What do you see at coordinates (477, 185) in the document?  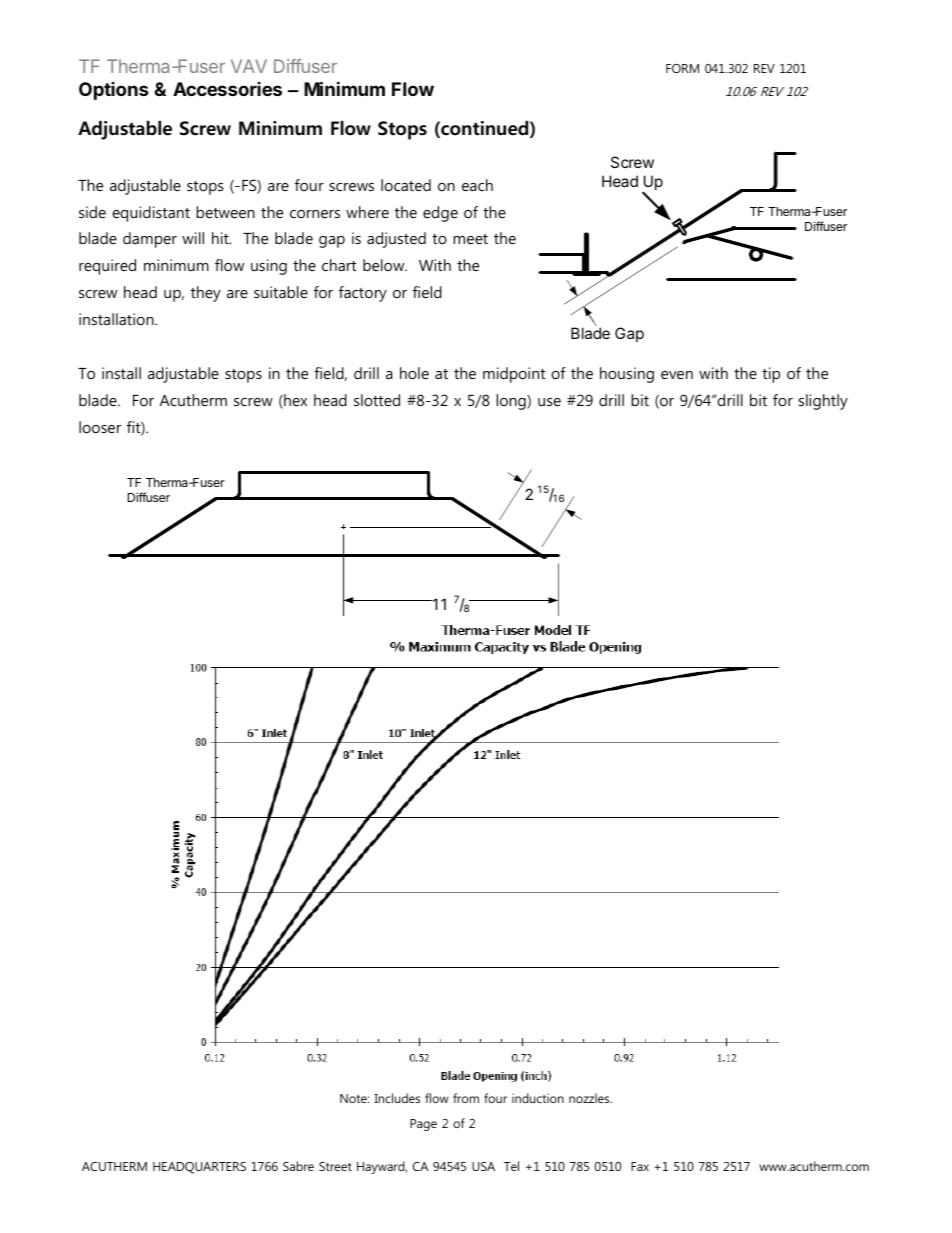 I see `each` at bounding box center [477, 185].
